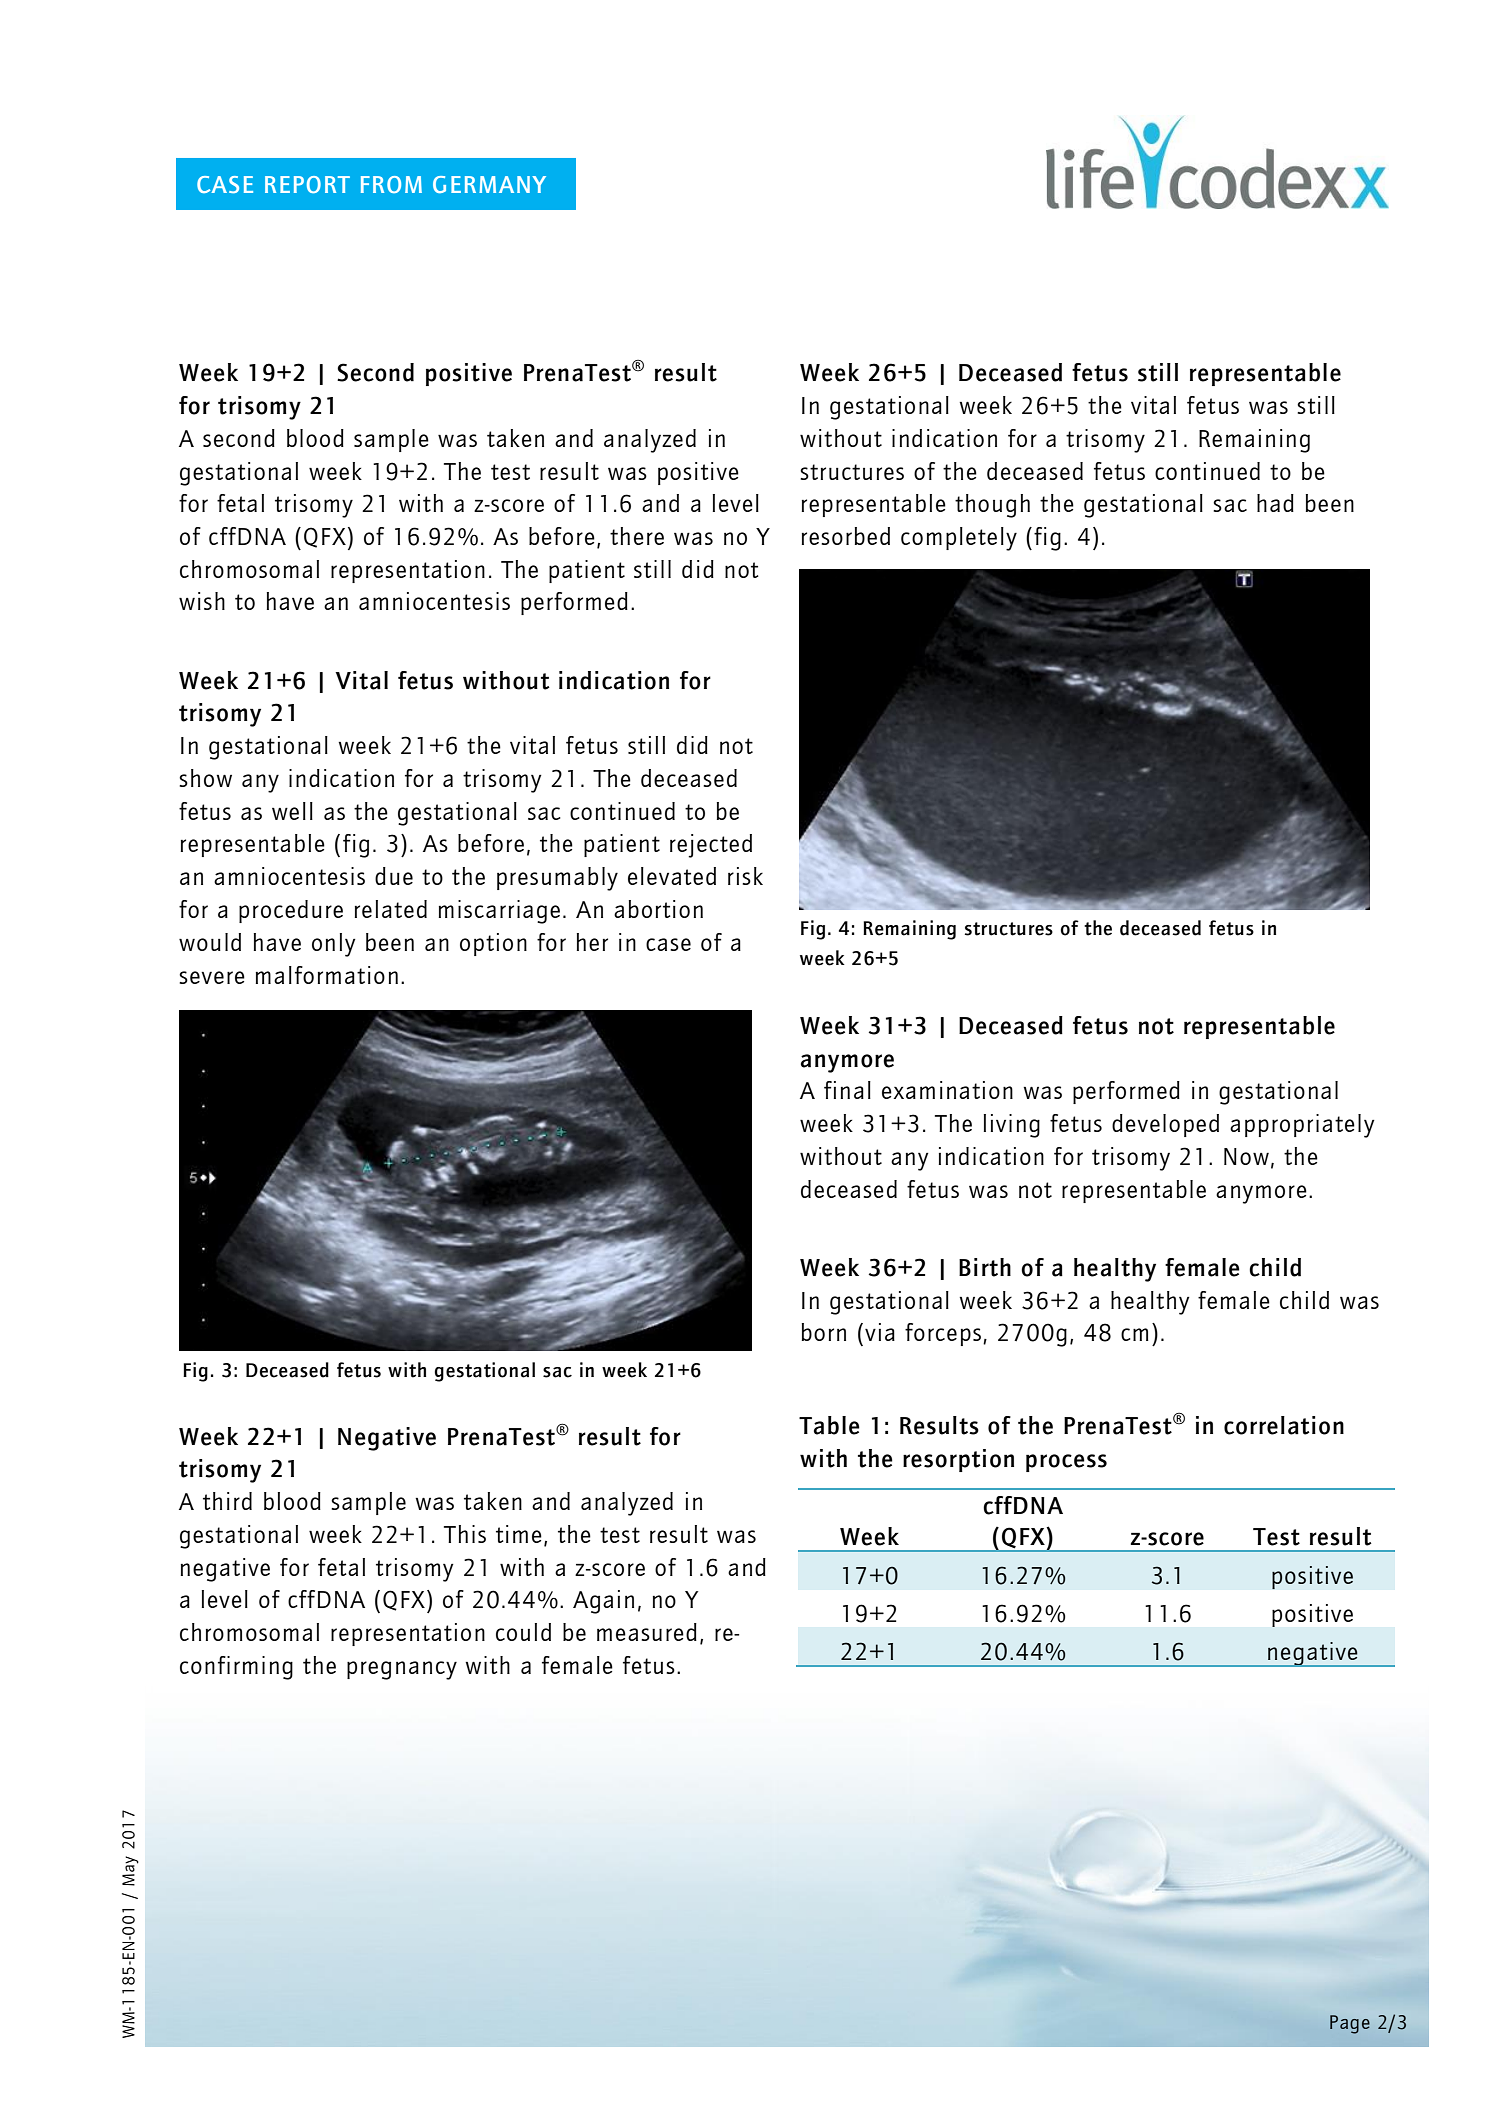  What do you see at coordinates (227, 1501) in the page?
I see `third` at bounding box center [227, 1501].
